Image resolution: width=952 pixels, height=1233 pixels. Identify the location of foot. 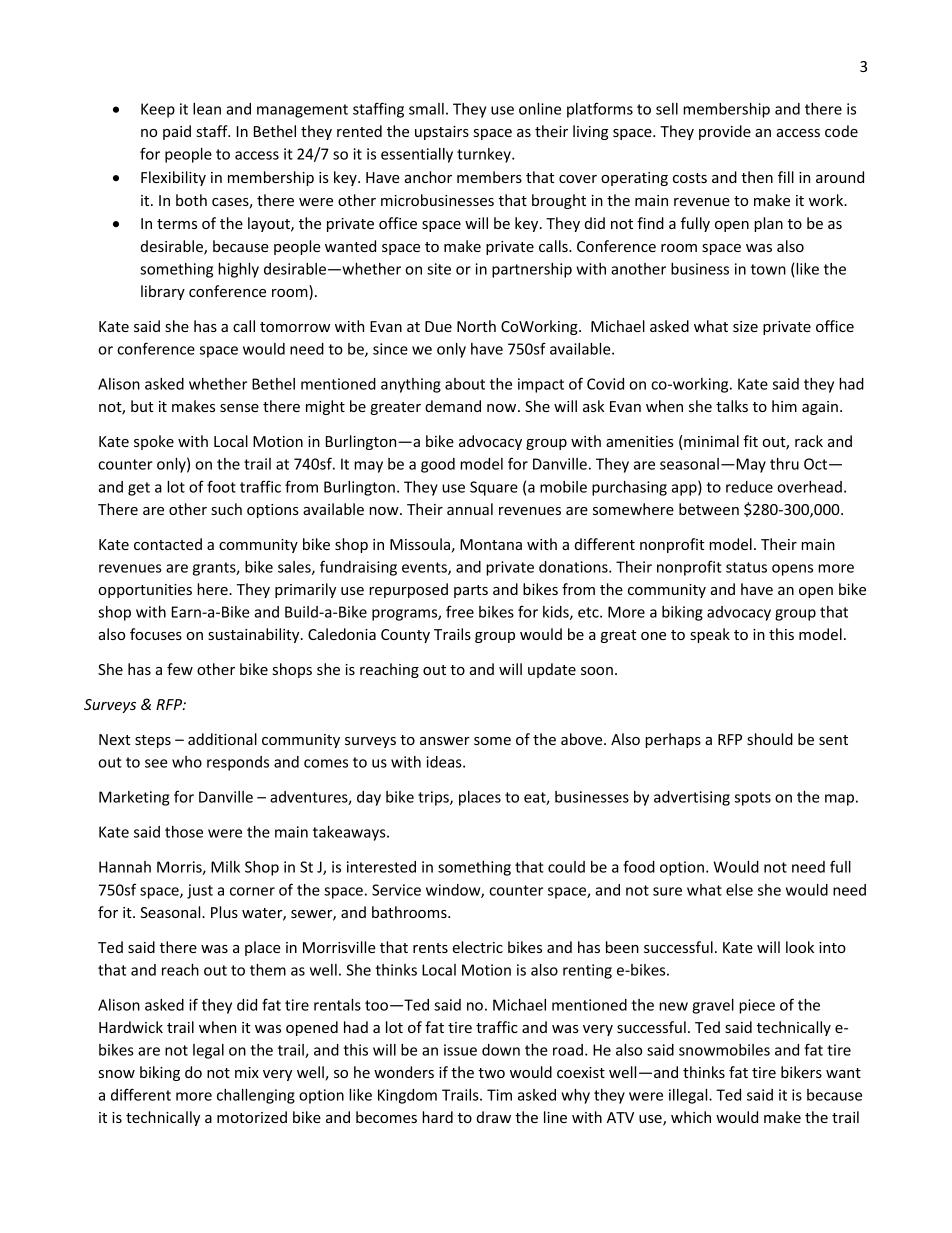
(221, 486).
